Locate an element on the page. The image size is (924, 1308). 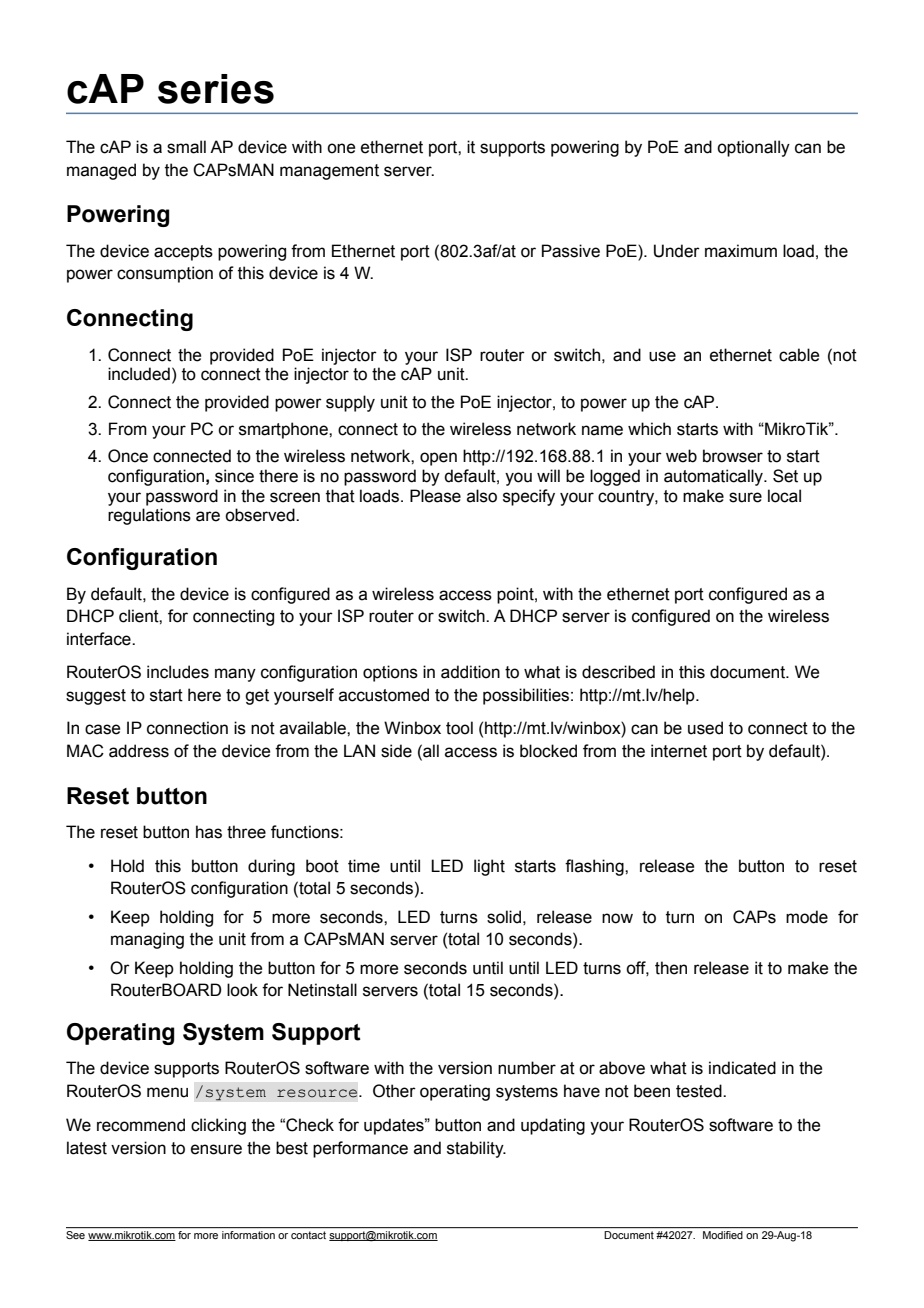
light is located at coordinates (489, 867).
